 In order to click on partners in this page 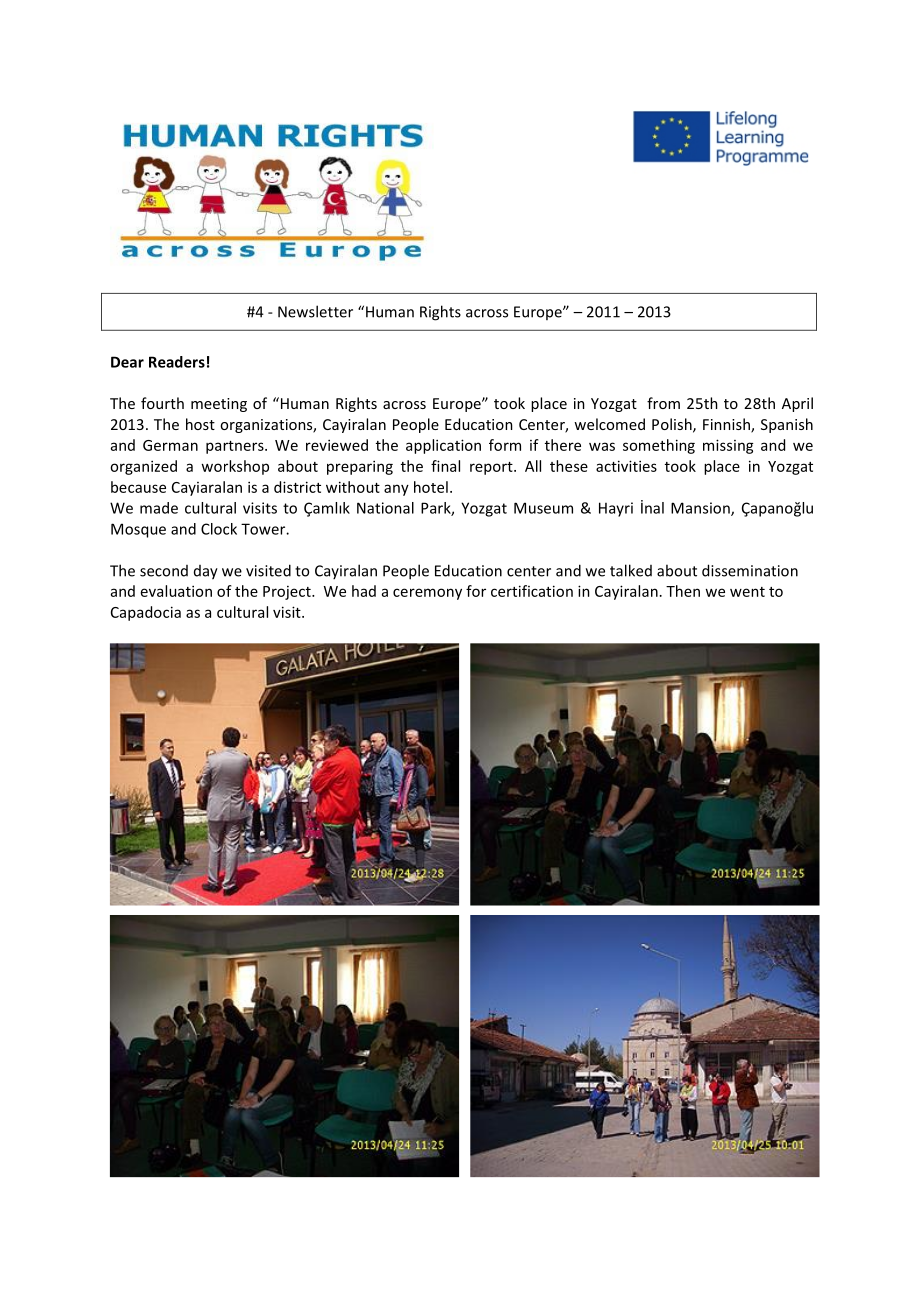, I will do `click(236, 447)`.
